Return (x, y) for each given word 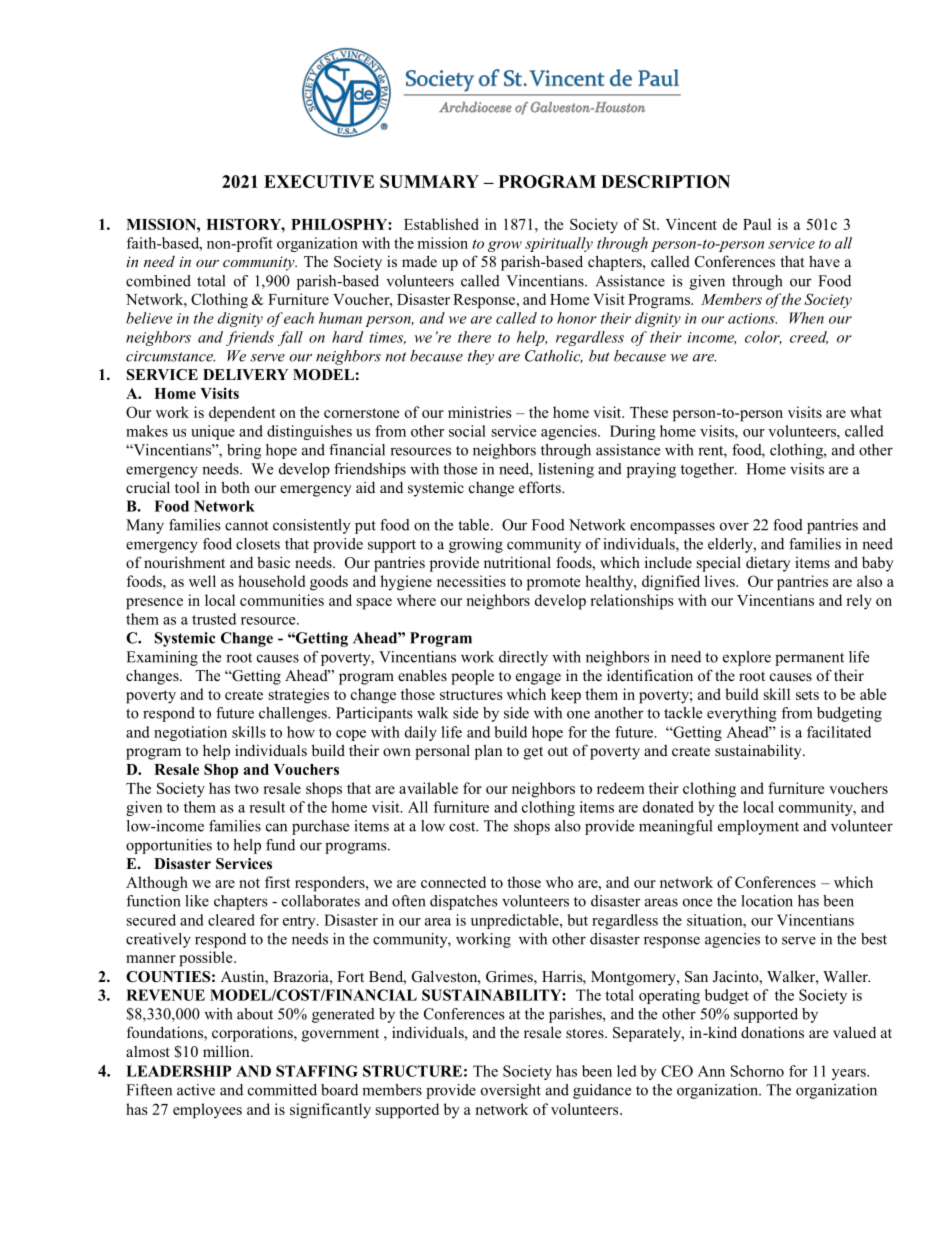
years (850, 1074)
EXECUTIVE (319, 181)
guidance (602, 1091)
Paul (757, 224)
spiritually (559, 244)
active (196, 1090)
